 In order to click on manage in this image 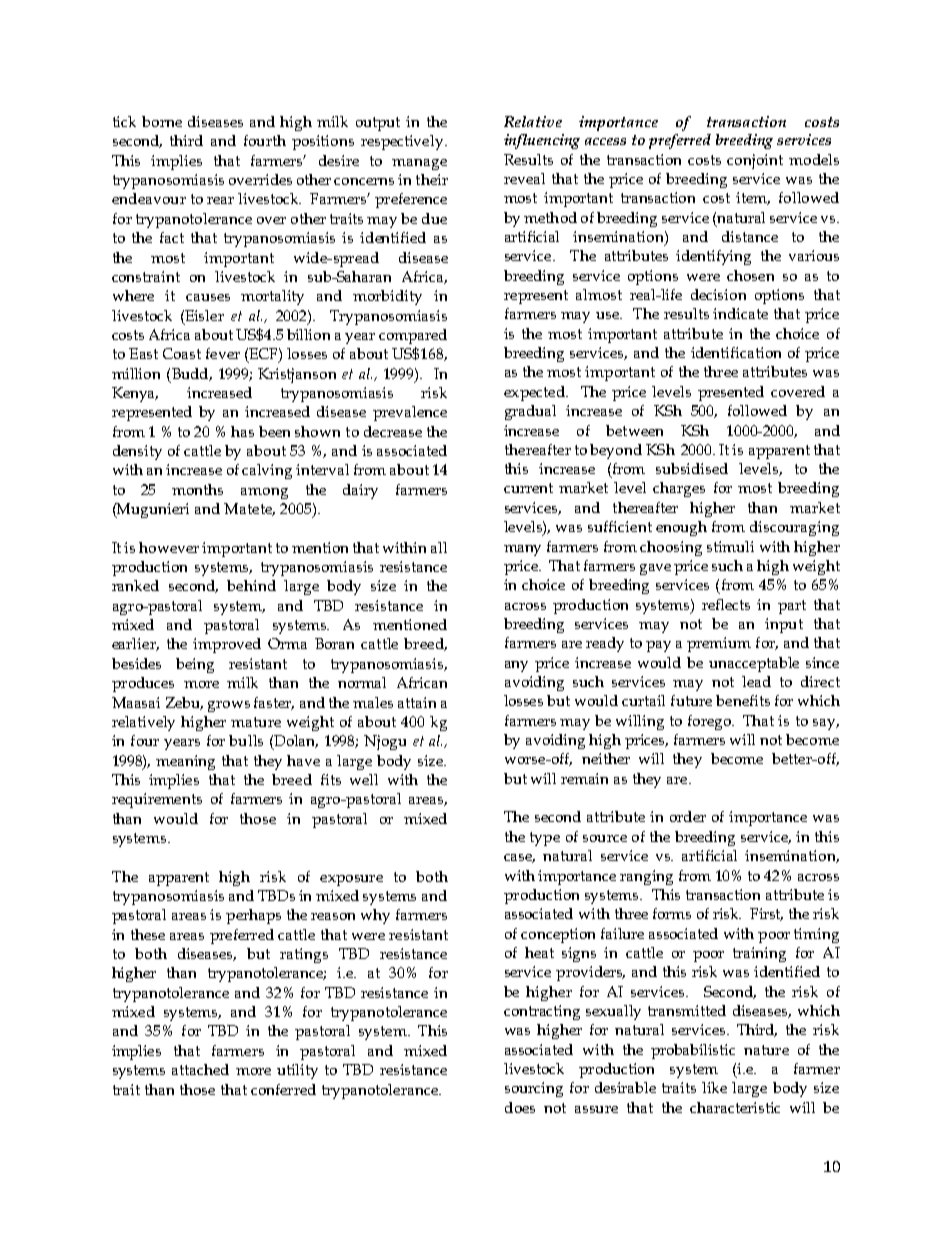, I will do `click(419, 164)`.
